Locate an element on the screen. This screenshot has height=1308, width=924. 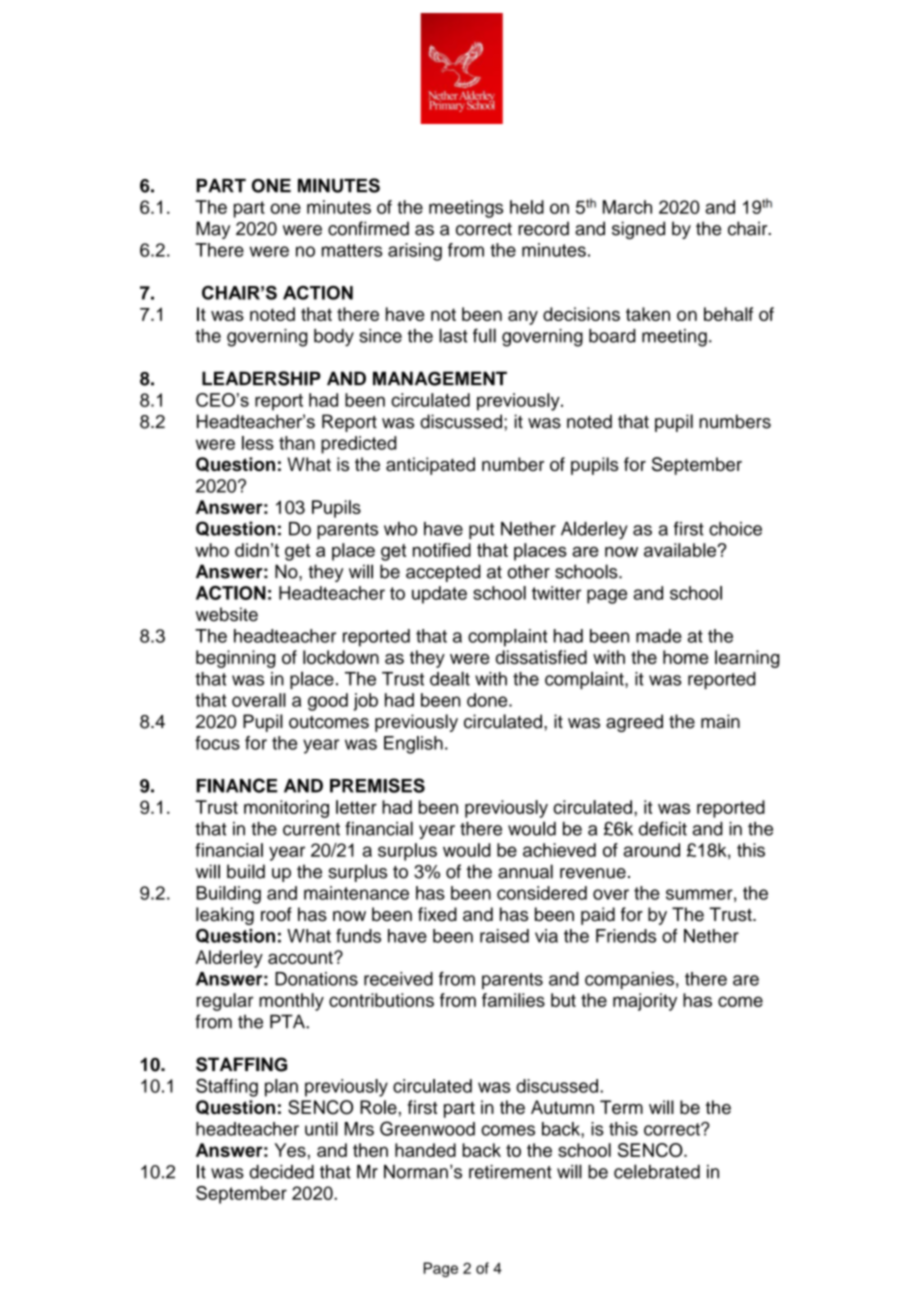
home is located at coordinates (686, 657).
